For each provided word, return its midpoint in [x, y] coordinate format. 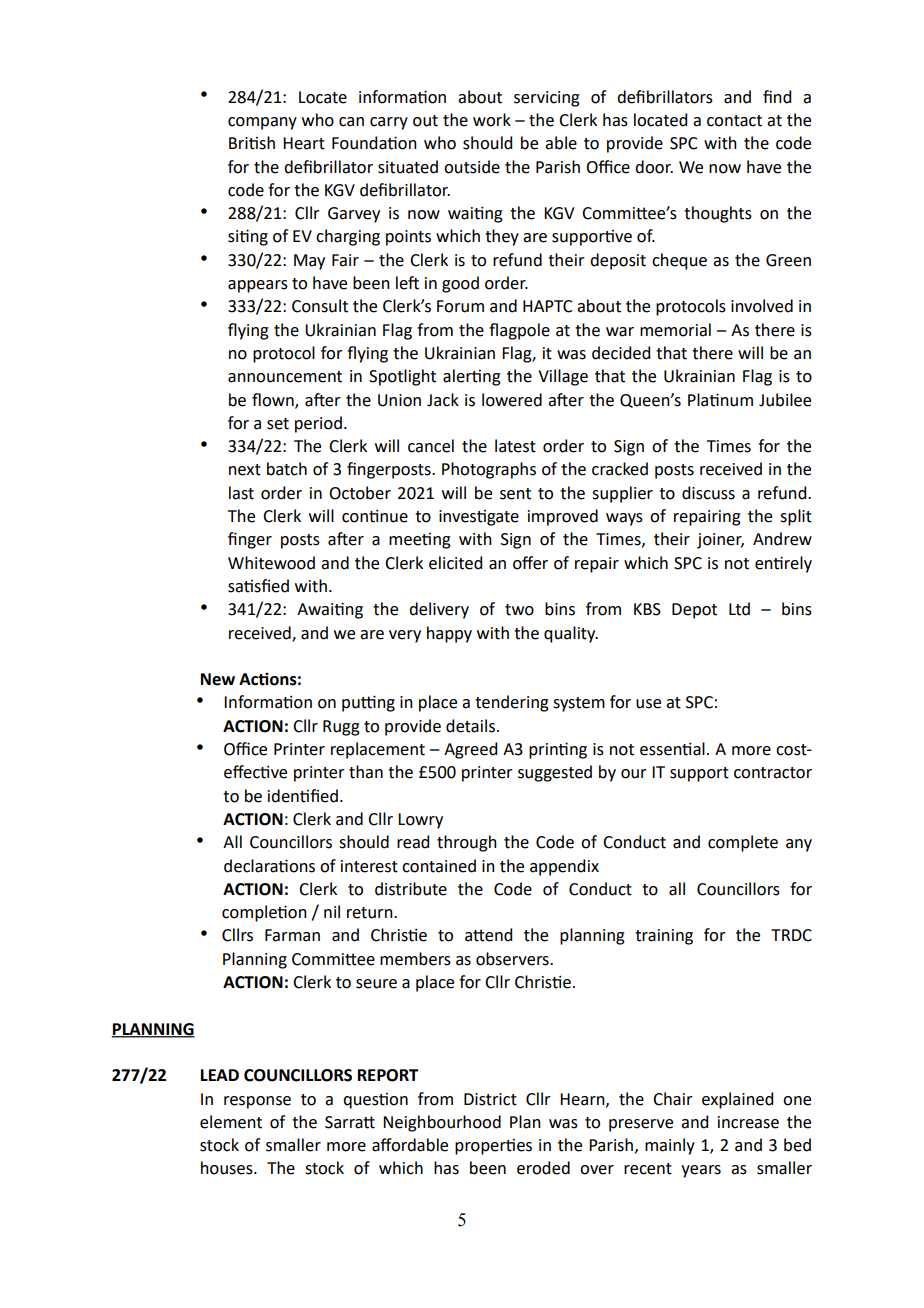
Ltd [739, 609]
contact [734, 121]
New [218, 679]
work [492, 120]
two [519, 610]
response [257, 1102]
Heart [304, 143]
